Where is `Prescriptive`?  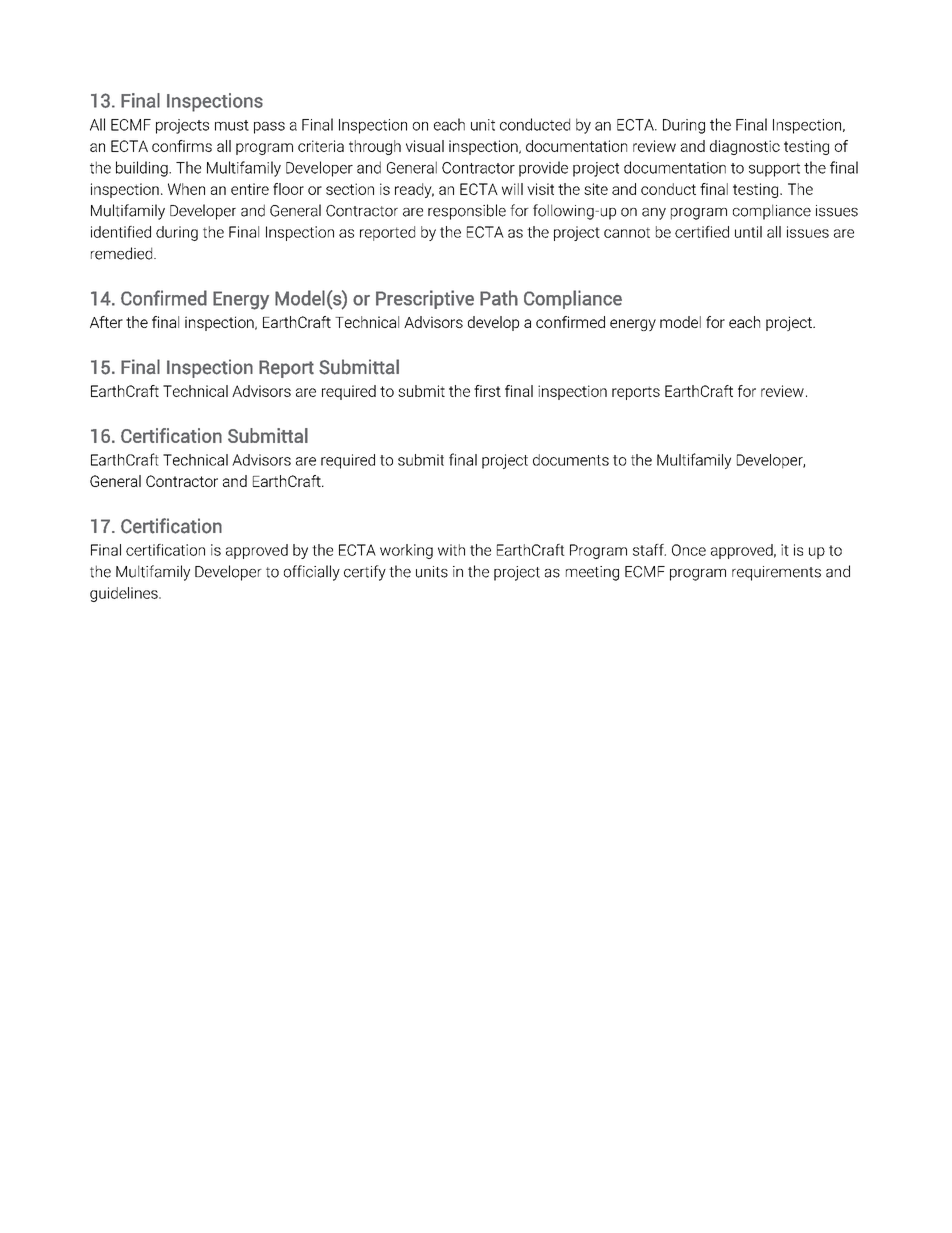 Prescriptive is located at coordinates (425, 299).
